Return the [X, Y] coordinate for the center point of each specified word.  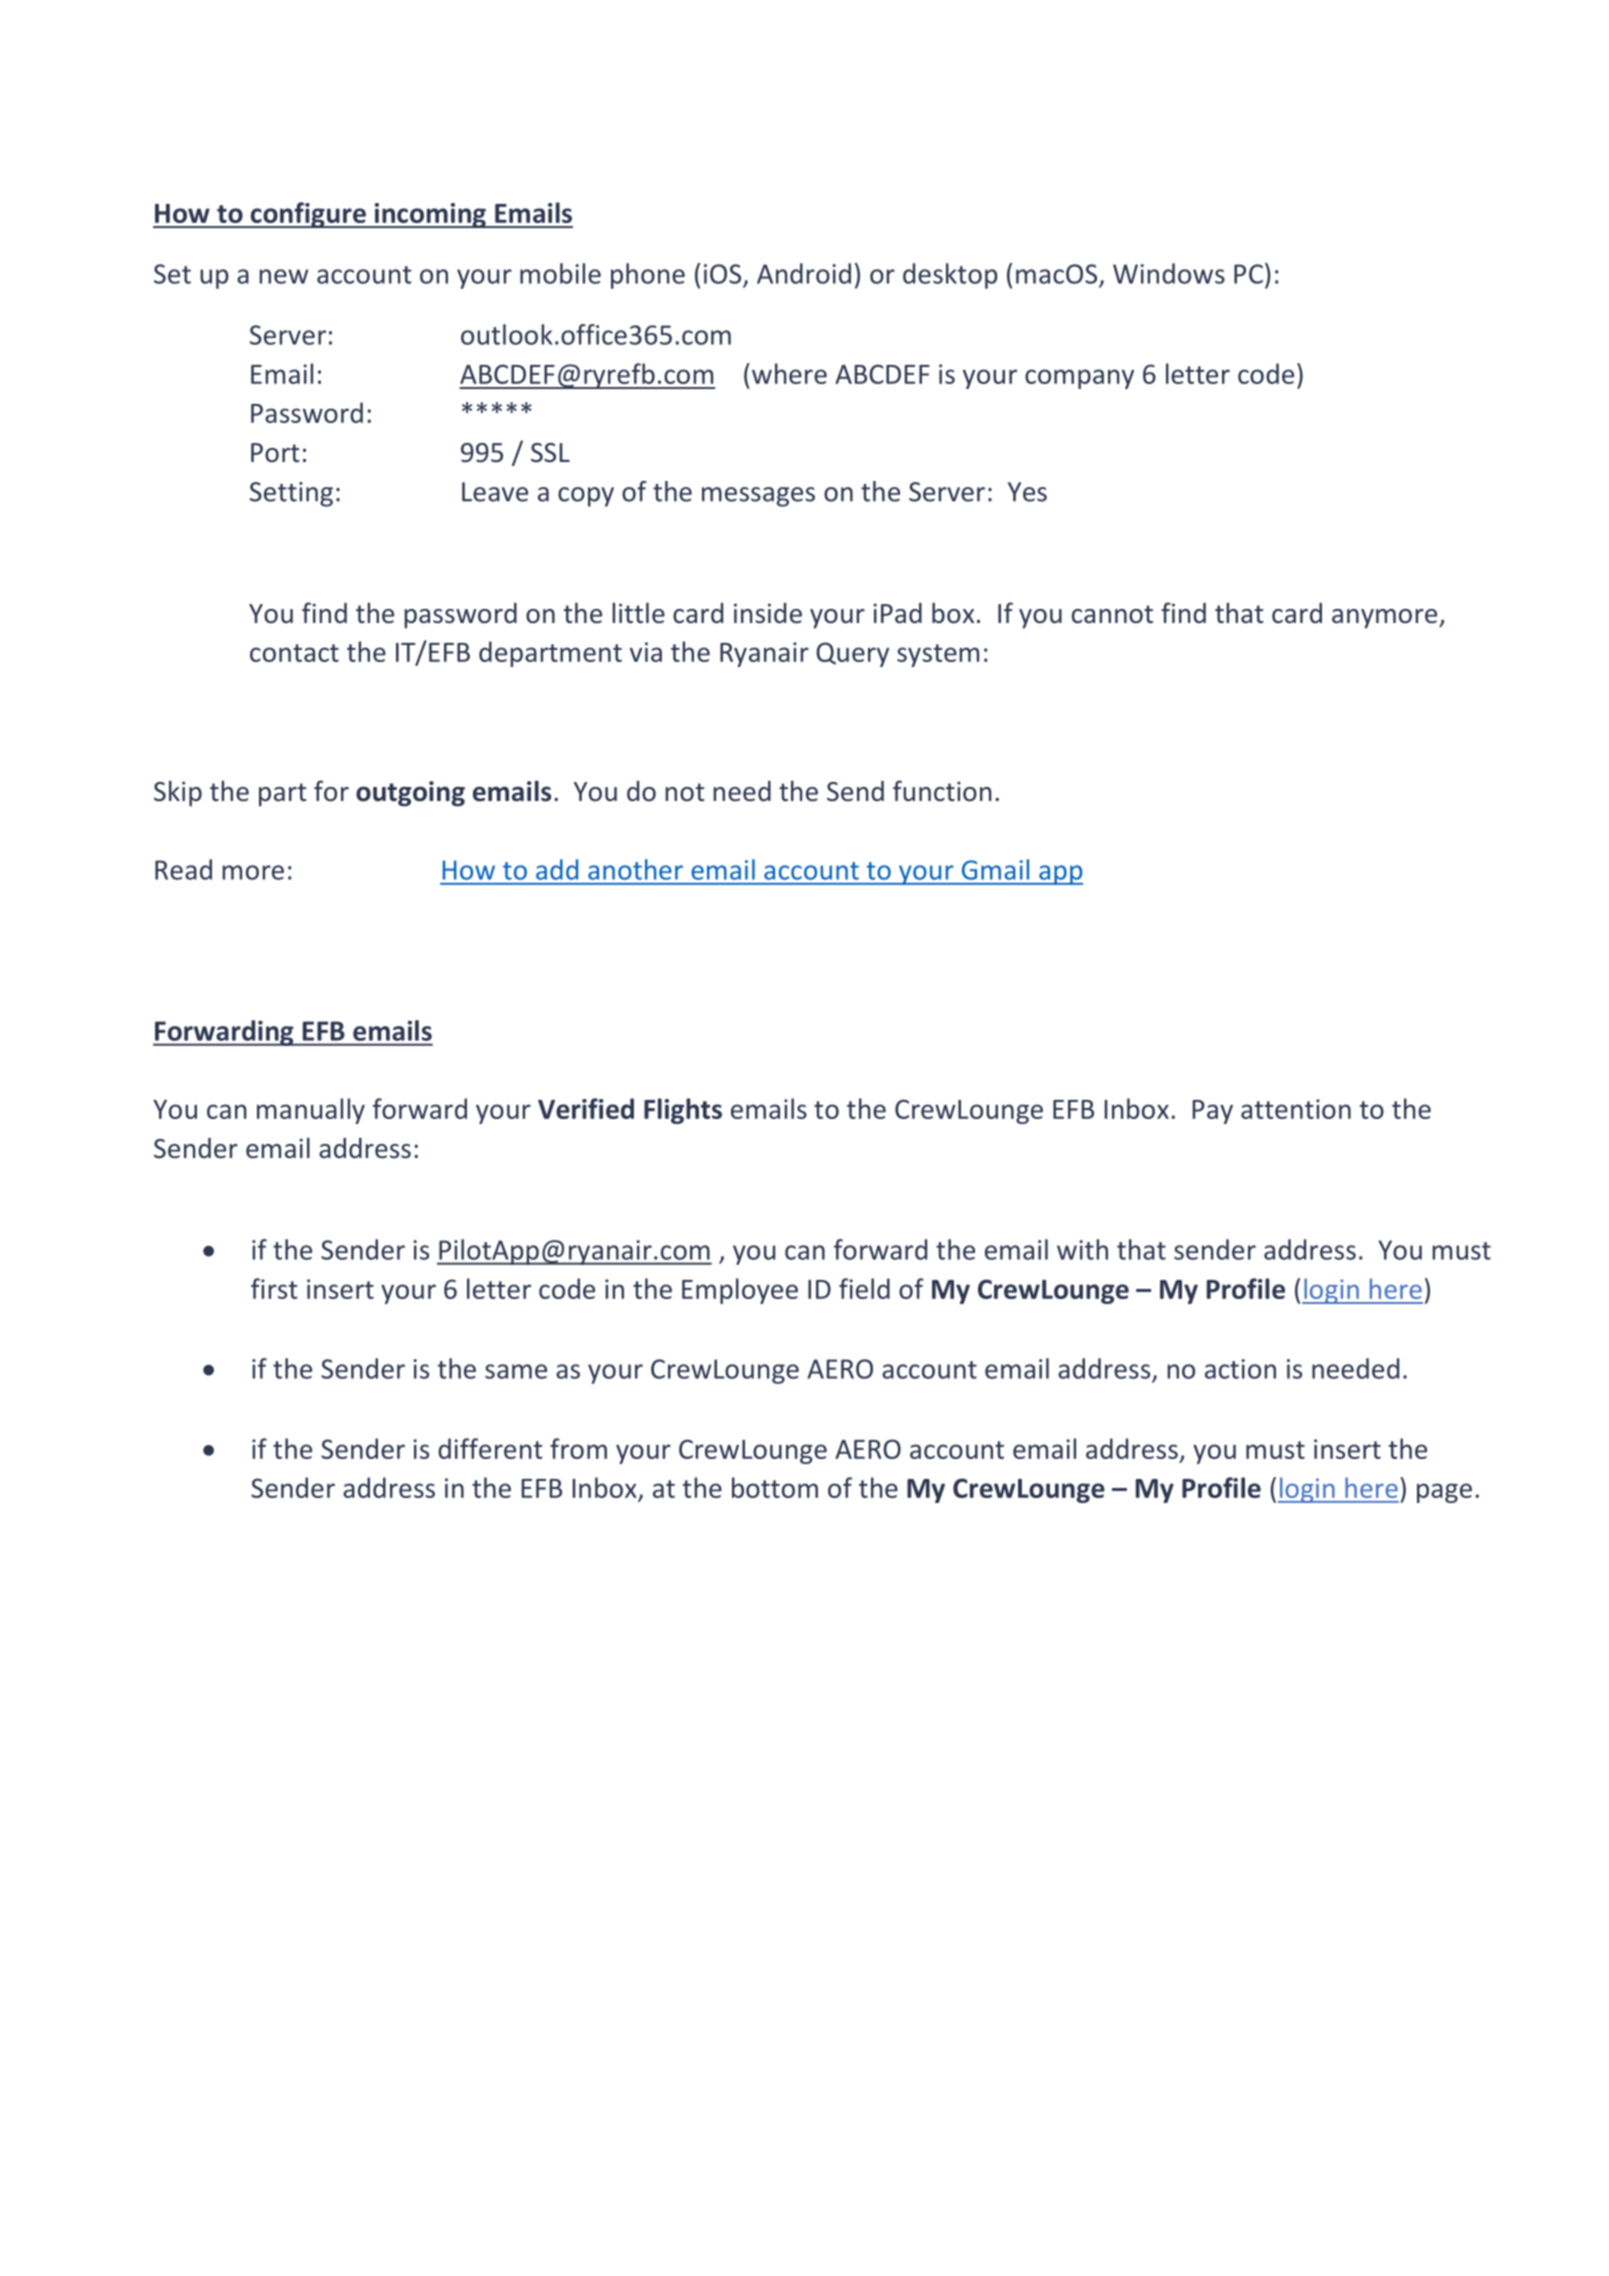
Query [852, 654]
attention [1296, 1109]
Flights [683, 1111]
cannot [1112, 614]
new [283, 276]
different [490, 1448]
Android [804, 273]
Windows [1169, 273]
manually [311, 1111]
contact [294, 653]
